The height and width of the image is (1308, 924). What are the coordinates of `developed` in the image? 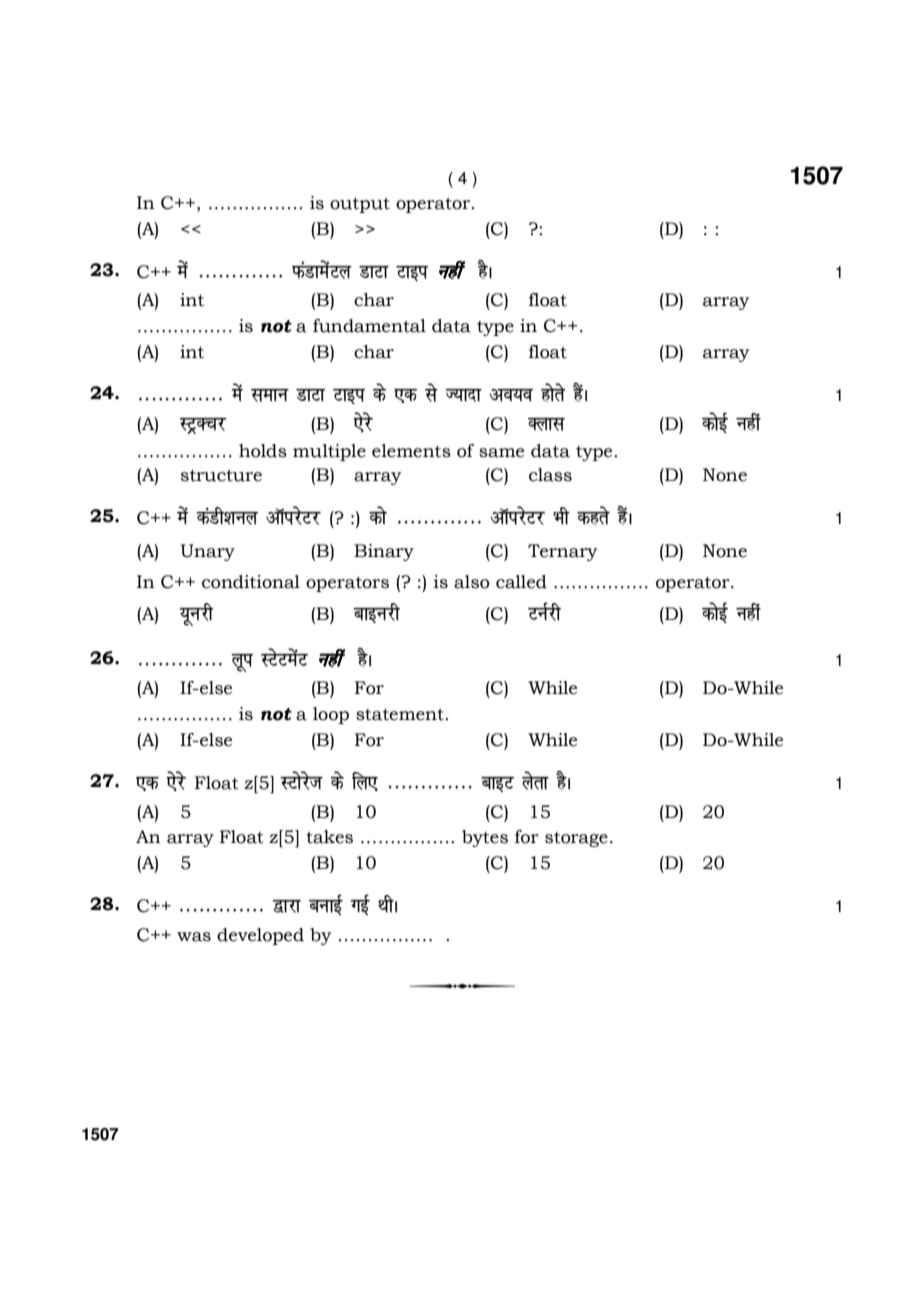 It's located at (260, 936).
